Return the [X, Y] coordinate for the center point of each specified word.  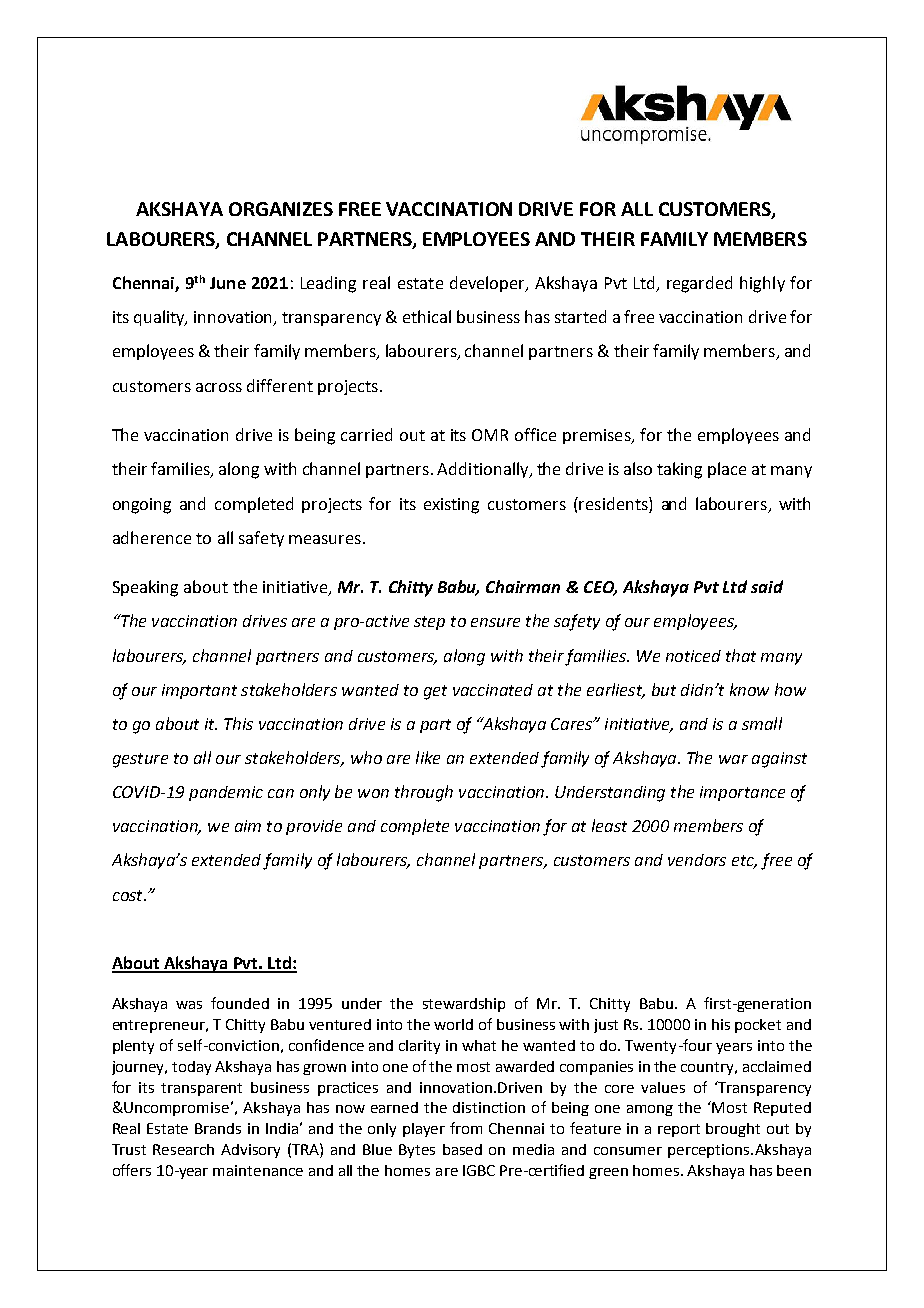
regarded [699, 284]
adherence [152, 537]
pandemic [226, 793]
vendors [697, 860]
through [424, 793]
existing [451, 506]
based [462, 1149]
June [228, 283]
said [767, 586]
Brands [218, 1128]
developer [489, 284]
